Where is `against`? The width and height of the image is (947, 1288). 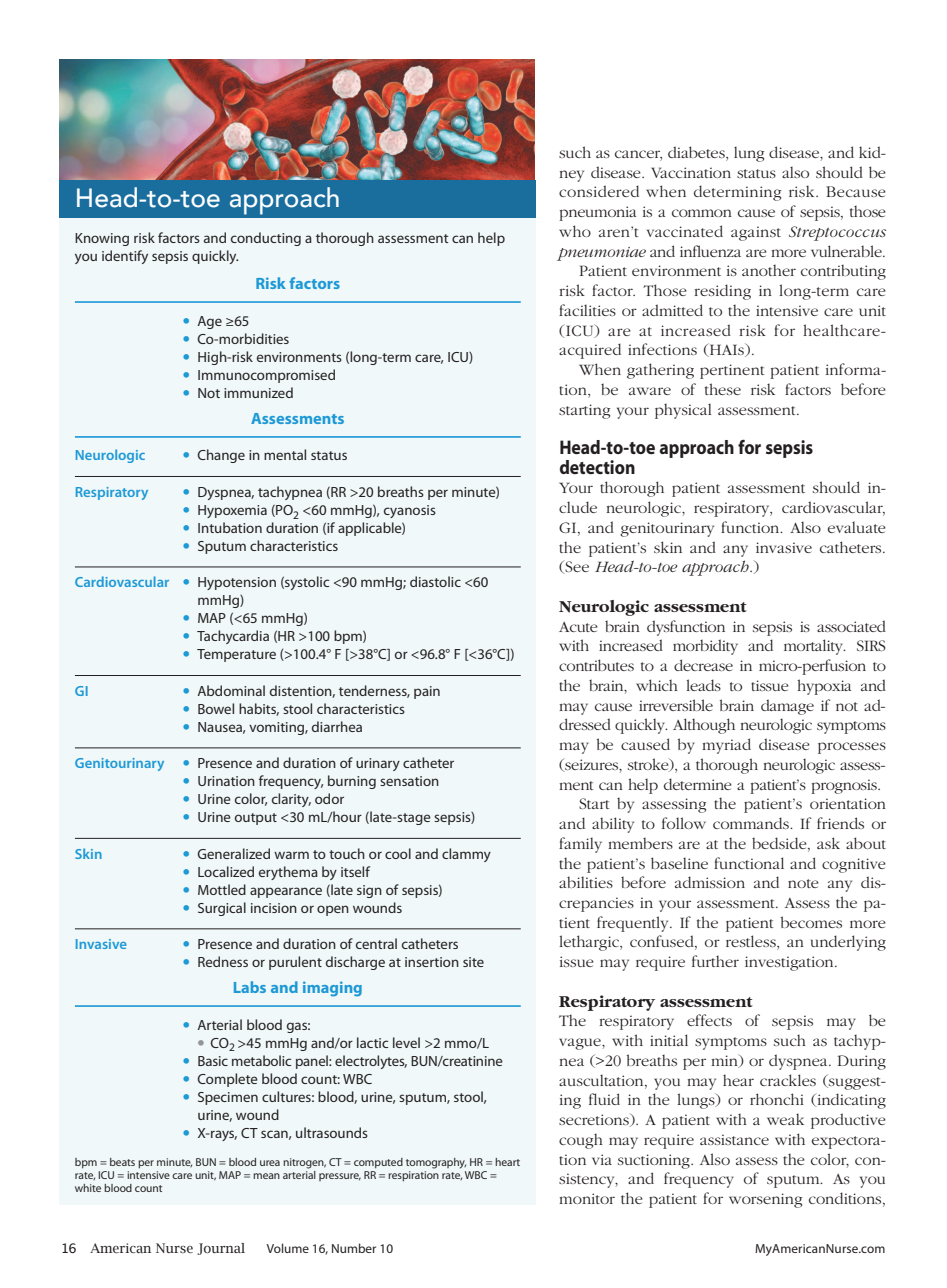
against is located at coordinates (756, 233).
